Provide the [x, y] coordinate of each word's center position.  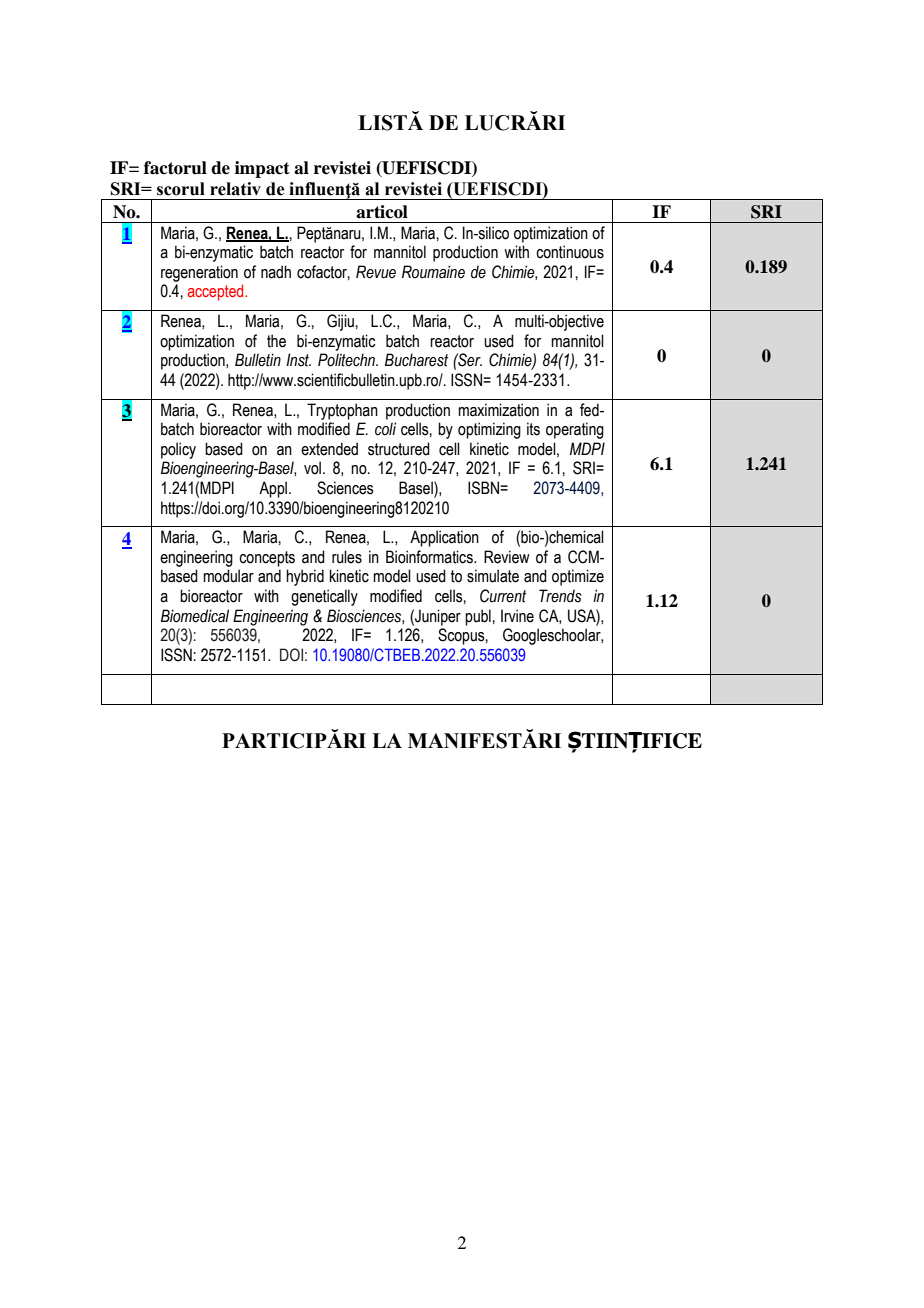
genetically [324, 597]
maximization [498, 410]
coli [385, 429]
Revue [376, 272]
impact [262, 169]
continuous [570, 252]
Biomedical [195, 616]
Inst [298, 360]
